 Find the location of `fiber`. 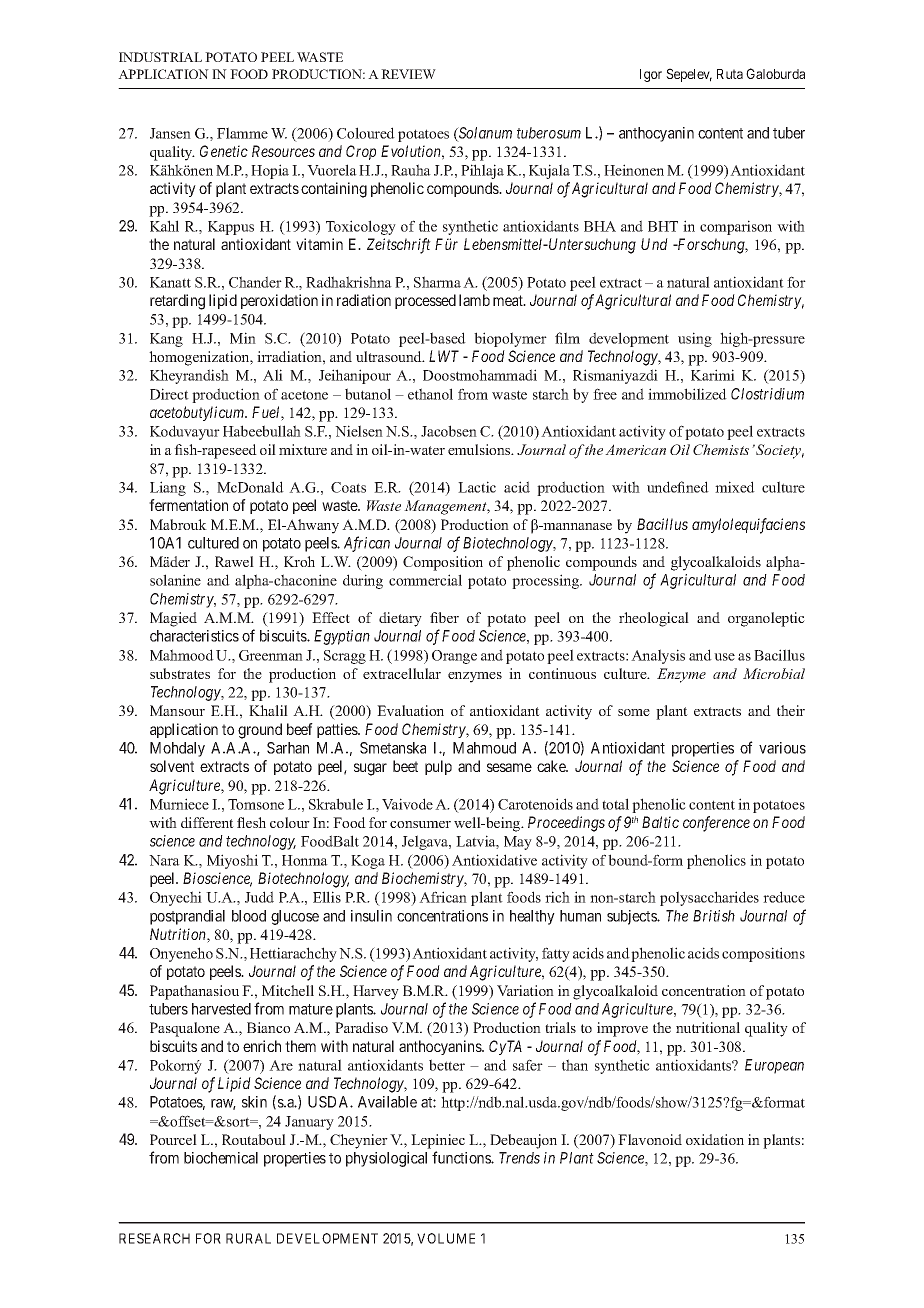

fiber is located at coordinates (444, 617).
